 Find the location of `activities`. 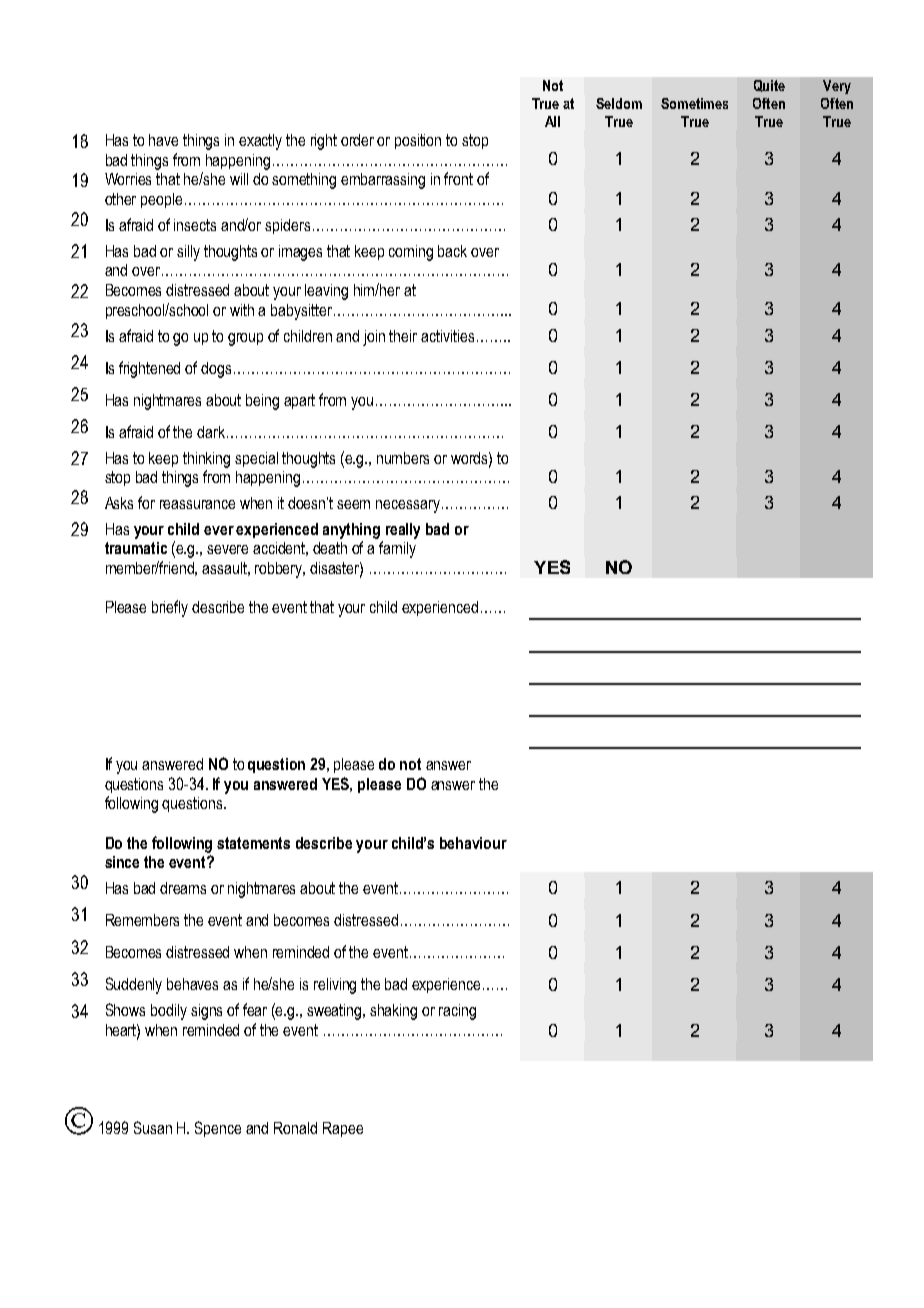

activities is located at coordinates (447, 336).
